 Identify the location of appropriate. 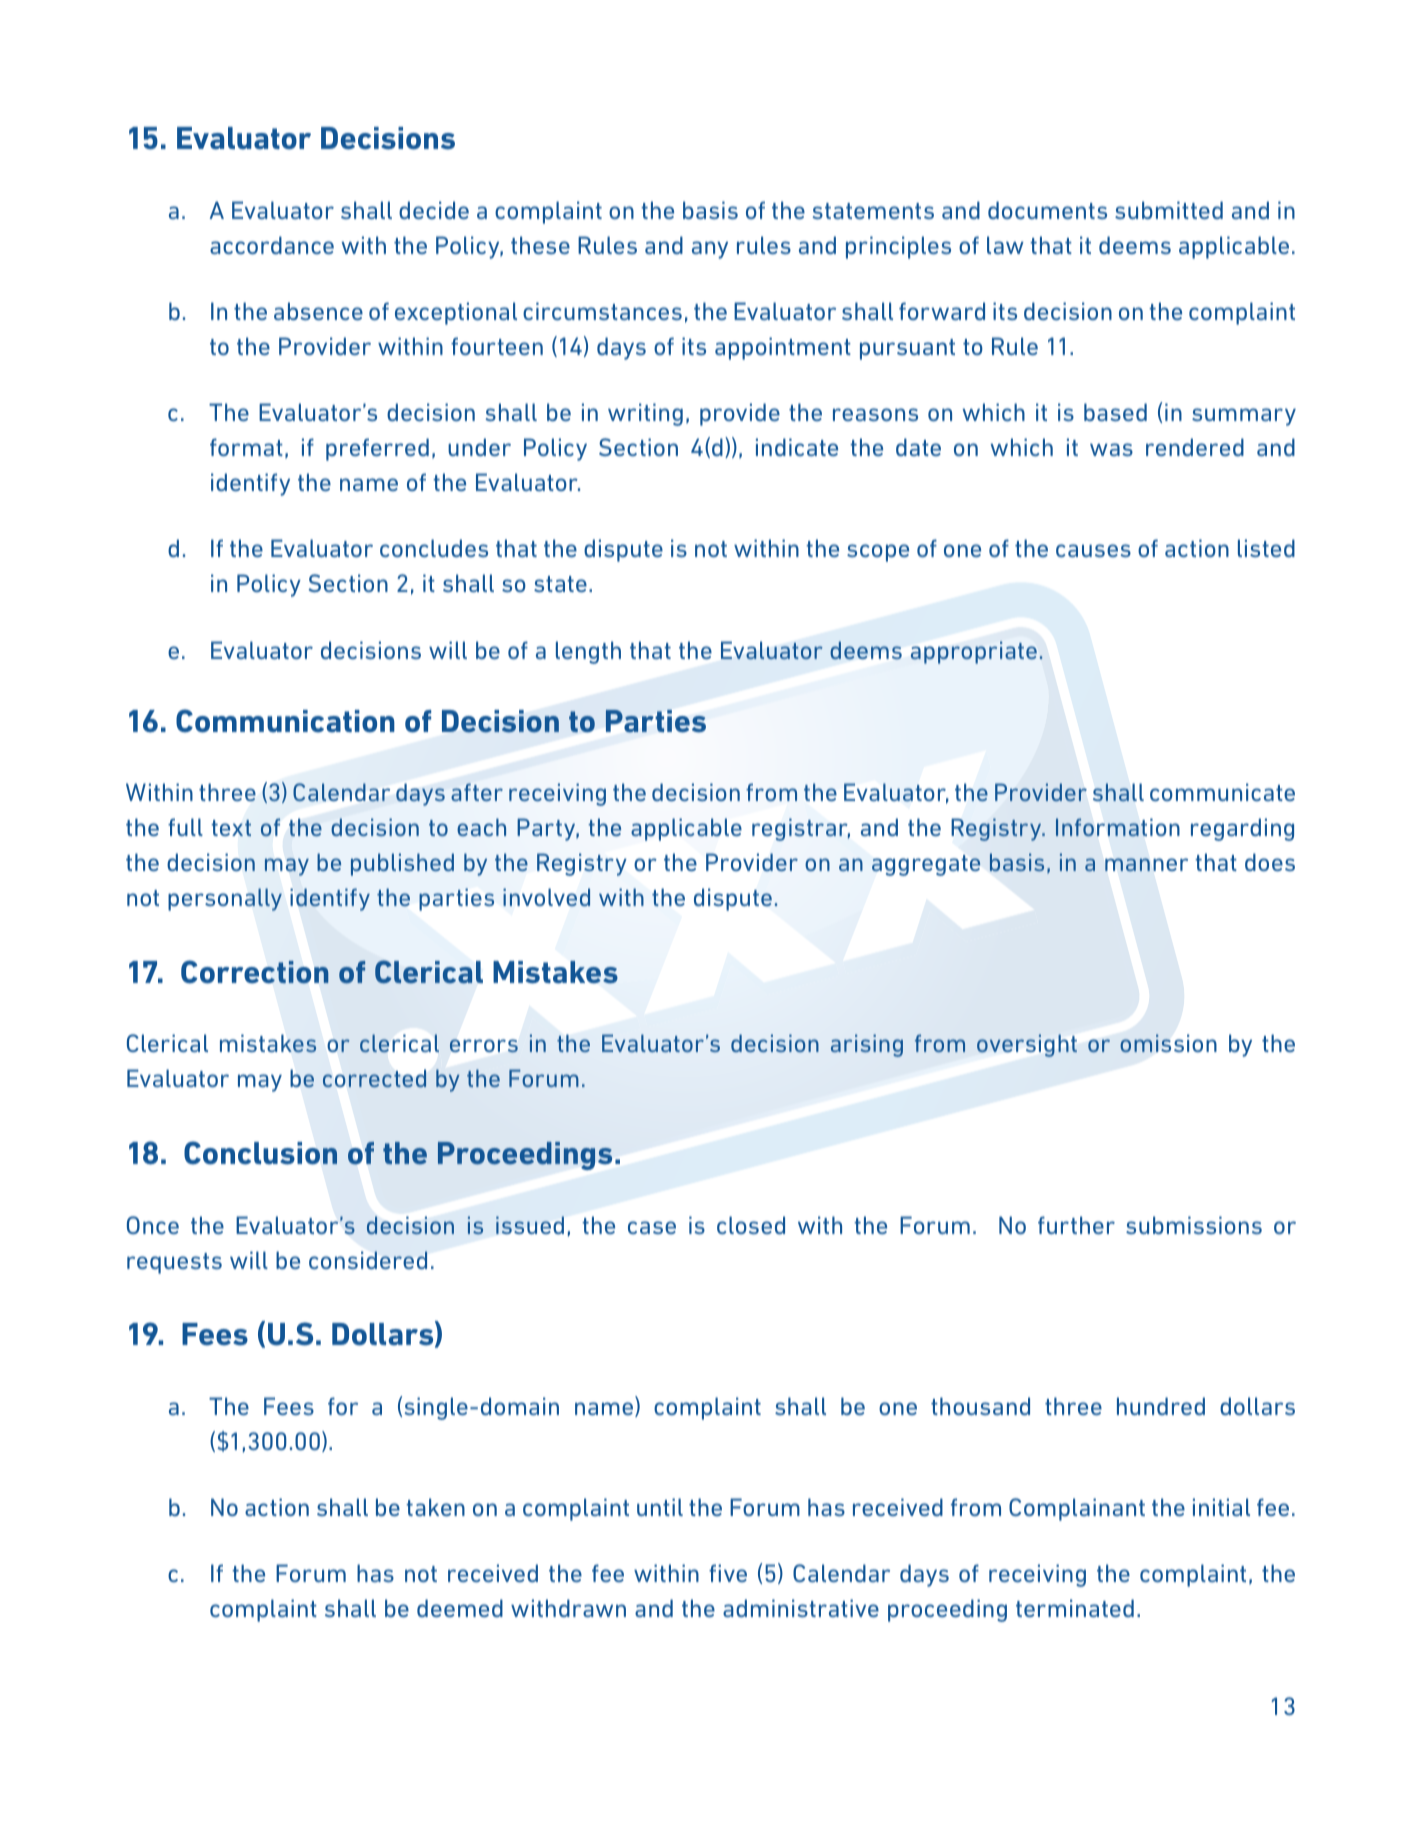
(974, 652).
